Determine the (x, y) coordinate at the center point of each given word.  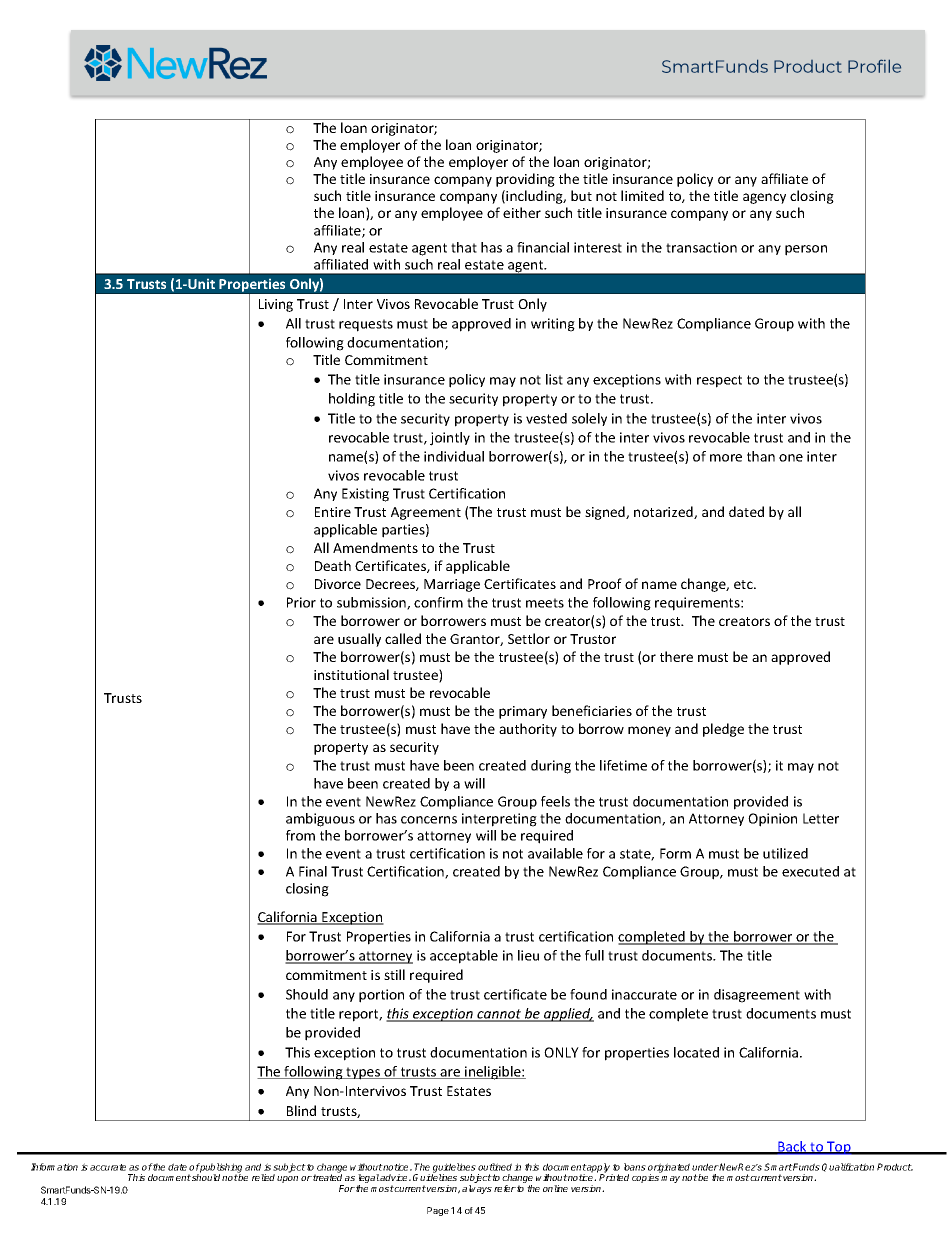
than (761, 456)
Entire (333, 512)
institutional (351, 674)
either (522, 212)
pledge (723, 730)
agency (764, 198)
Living (276, 305)
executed (810, 871)
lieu (528, 955)
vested (546, 418)
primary (523, 712)
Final (313, 871)
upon (287, 1179)
